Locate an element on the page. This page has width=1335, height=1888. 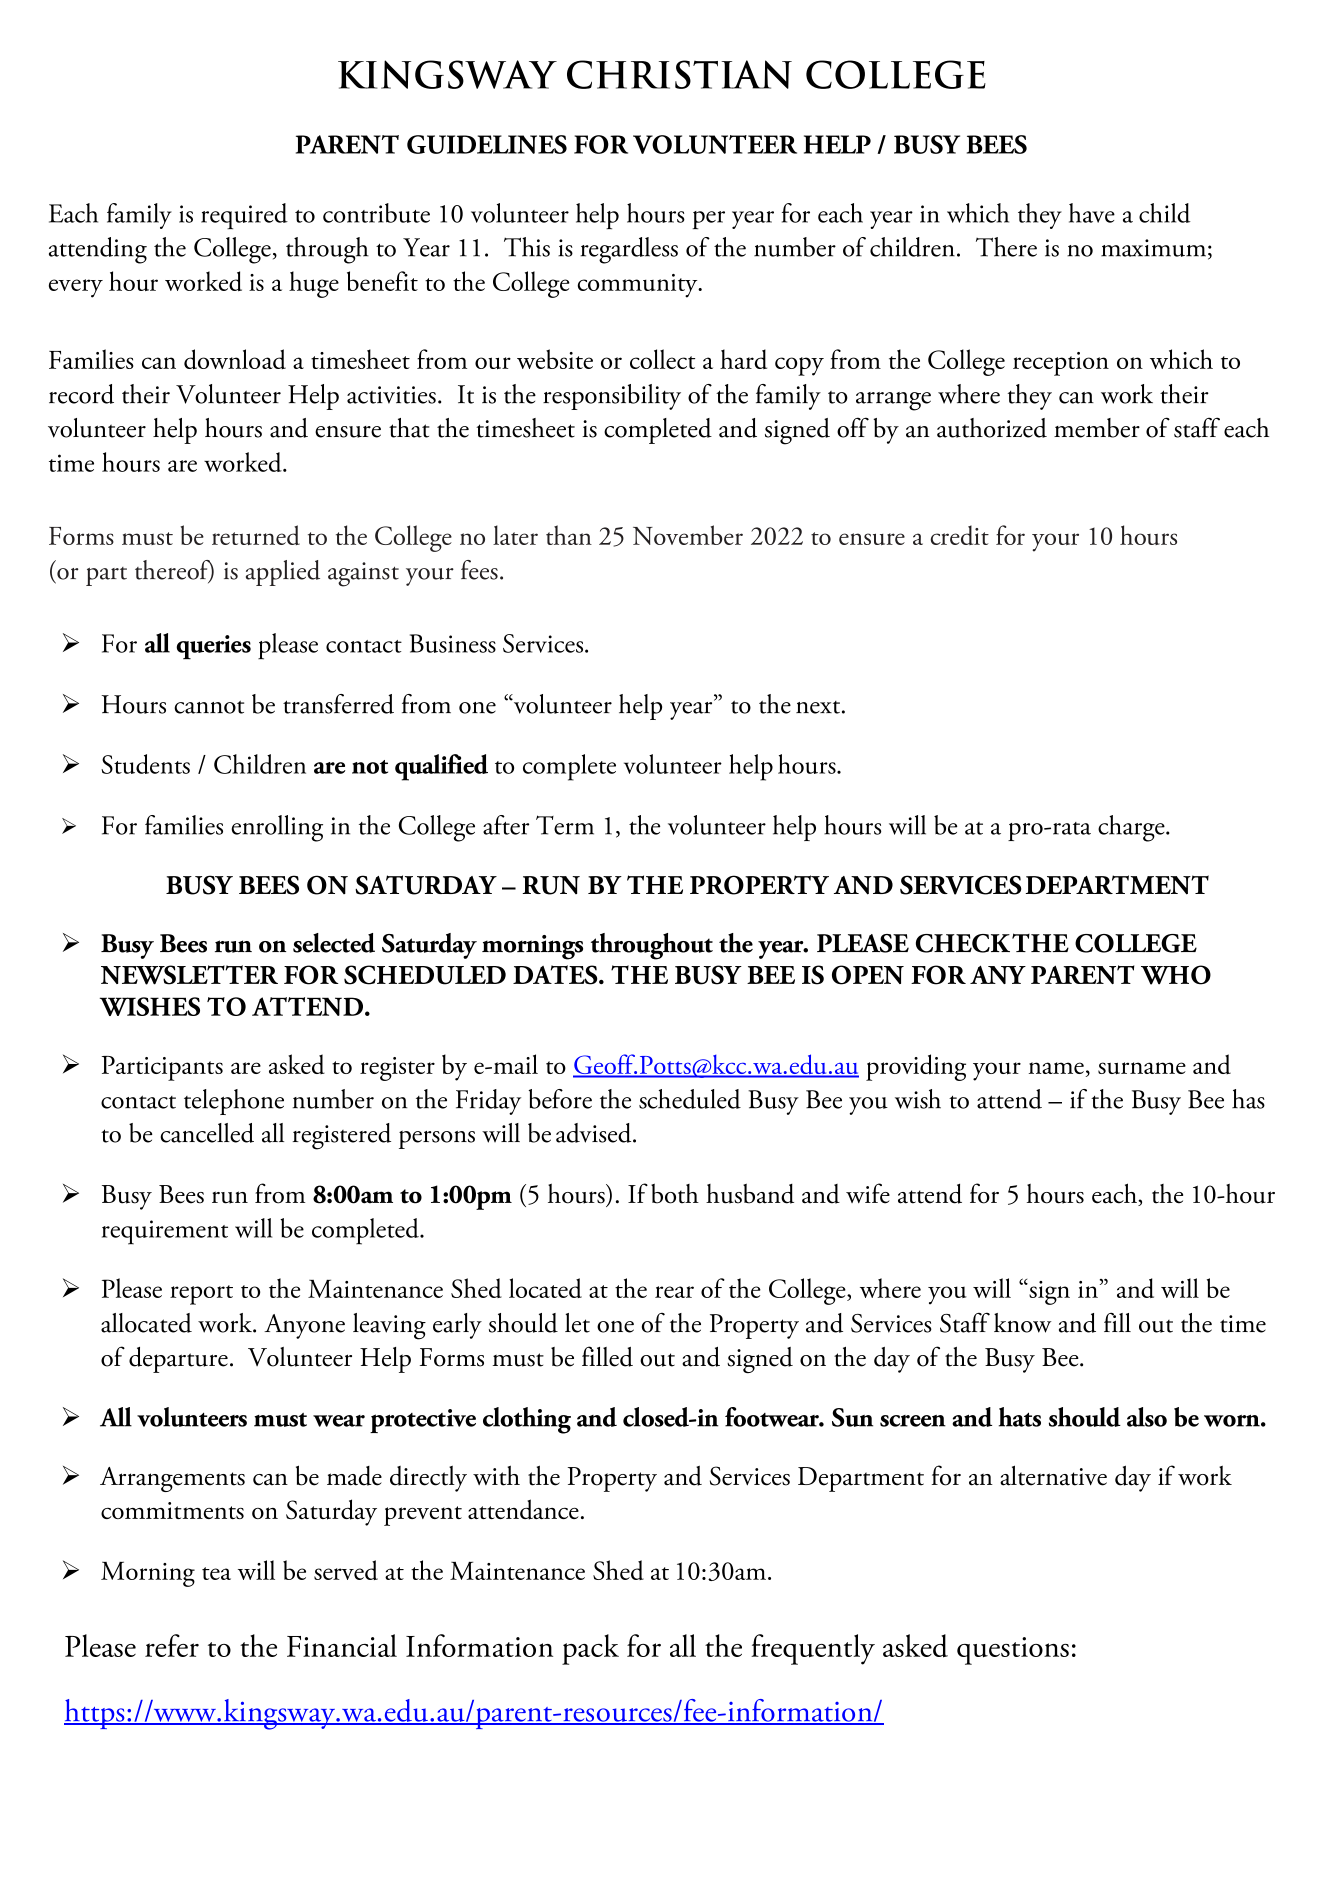
telephone is located at coordinates (234, 1102).
